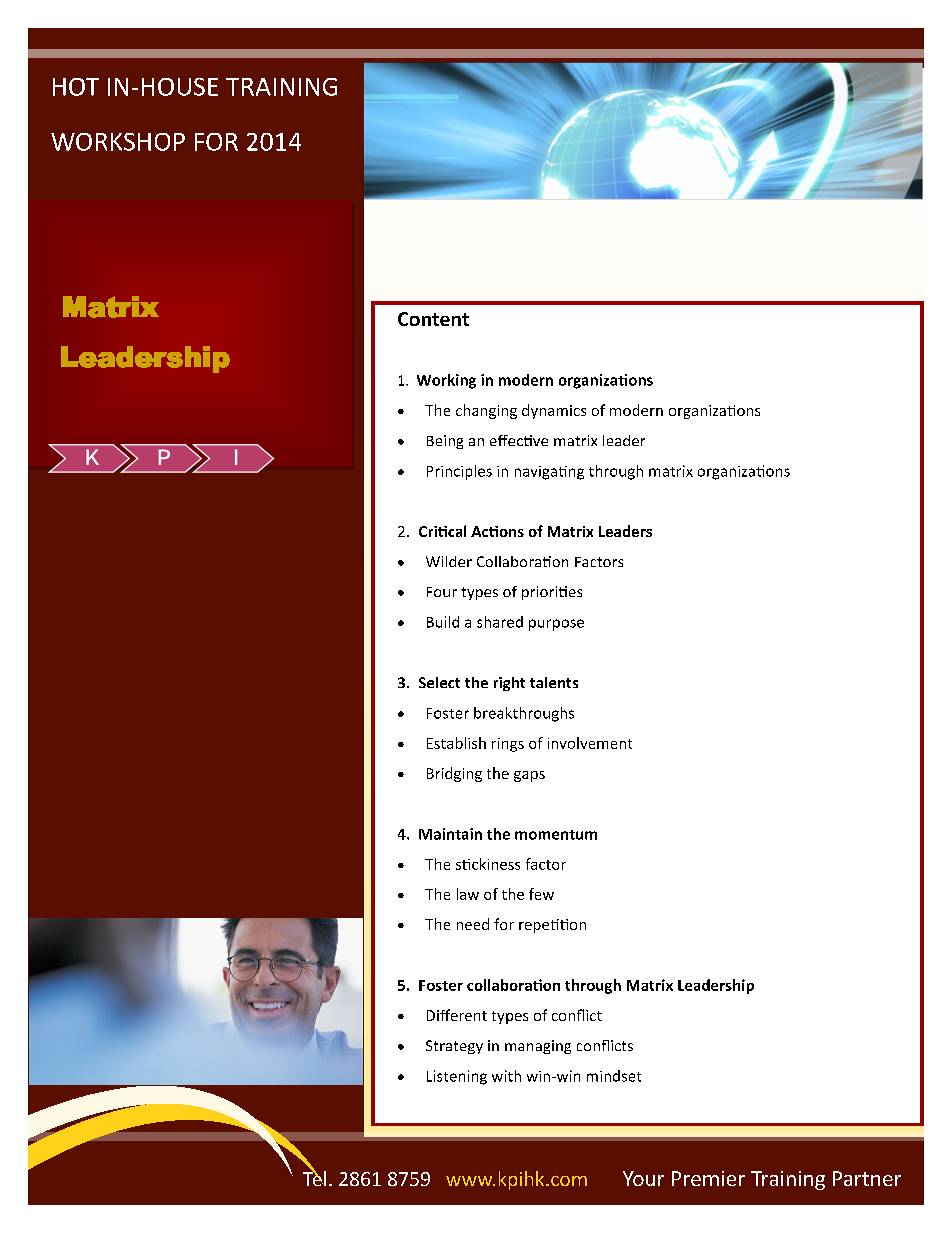  I want to click on Premier, so click(708, 1178).
